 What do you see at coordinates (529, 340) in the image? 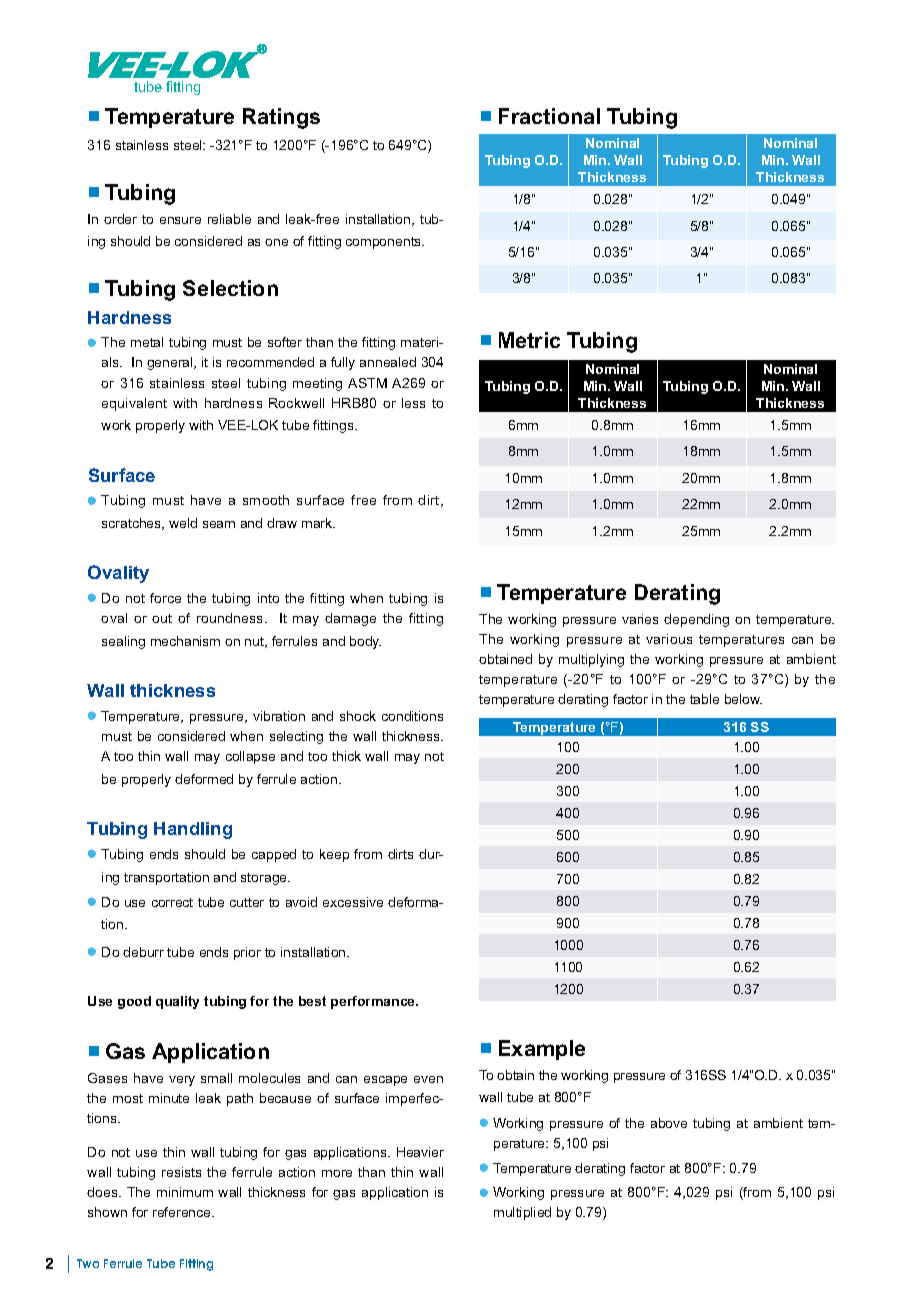
I see `Metric` at bounding box center [529, 340].
